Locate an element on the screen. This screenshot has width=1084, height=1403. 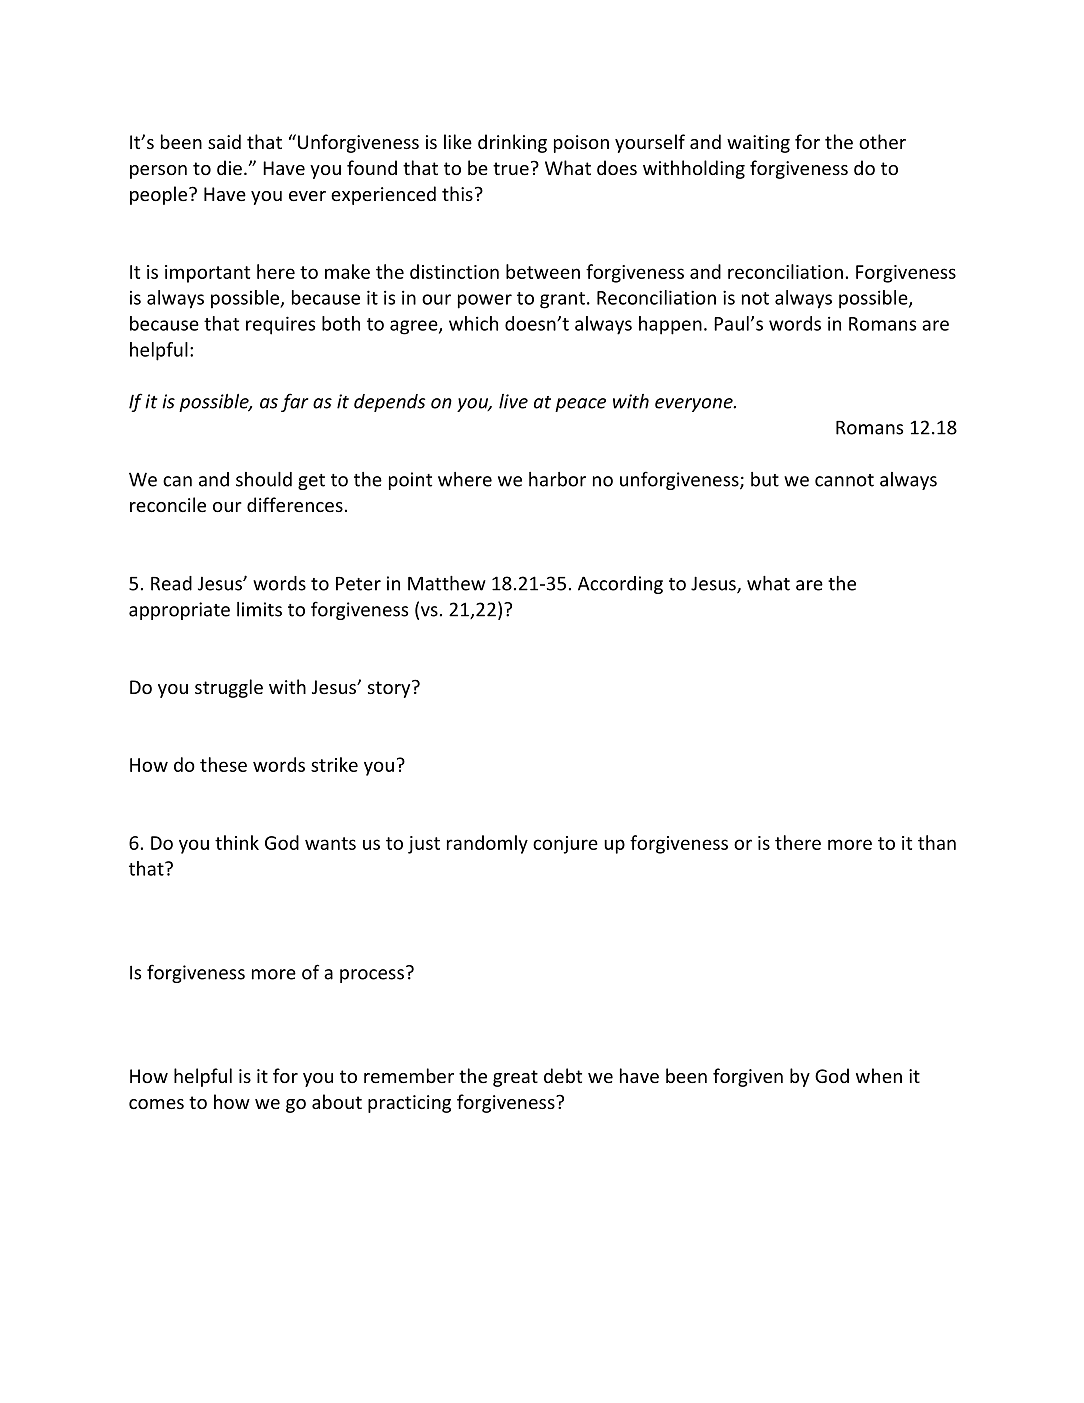
other is located at coordinates (882, 141).
